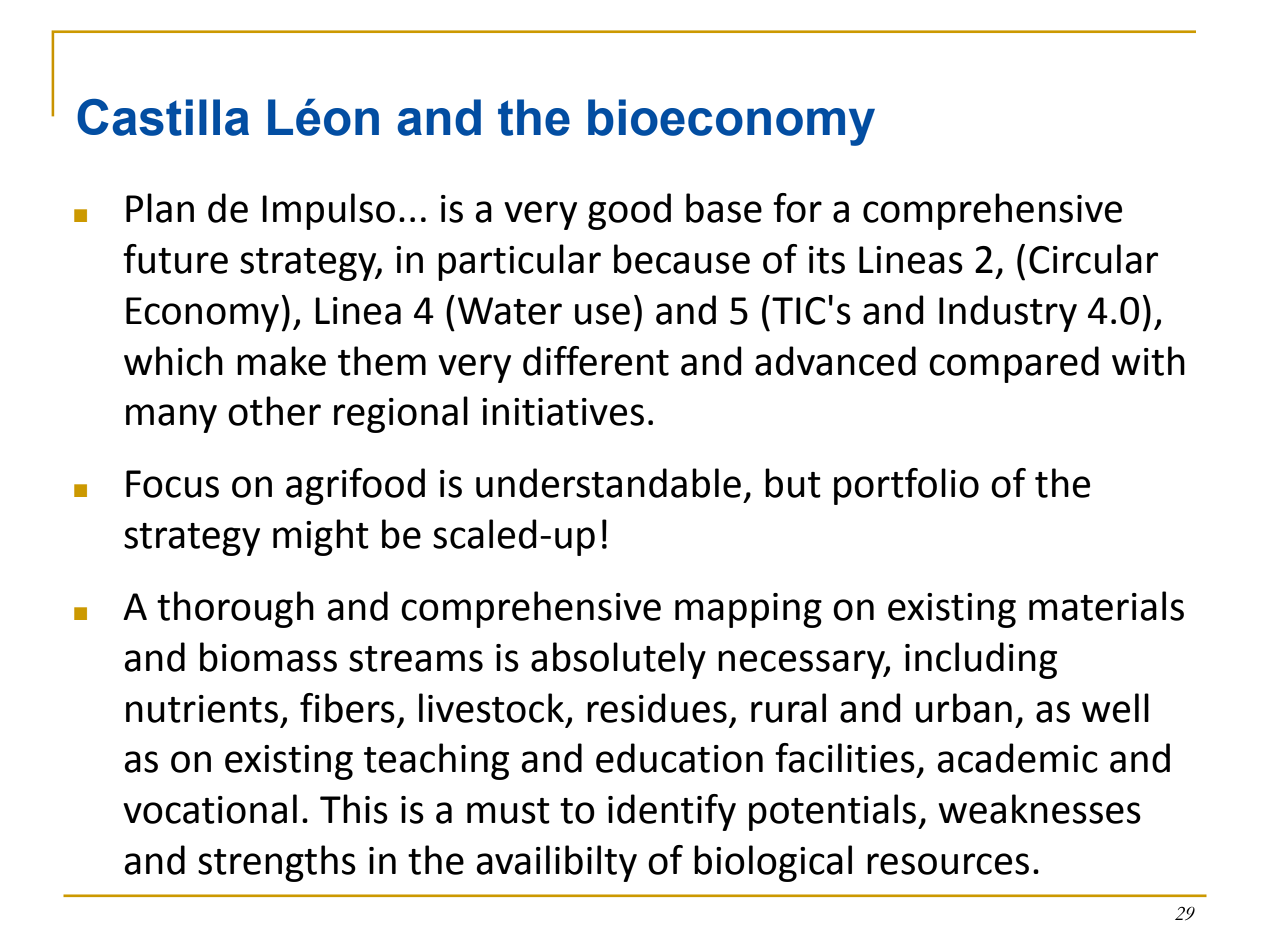  Describe the element at coordinates (277, 863) in the page. I see `strengths` at that location.
